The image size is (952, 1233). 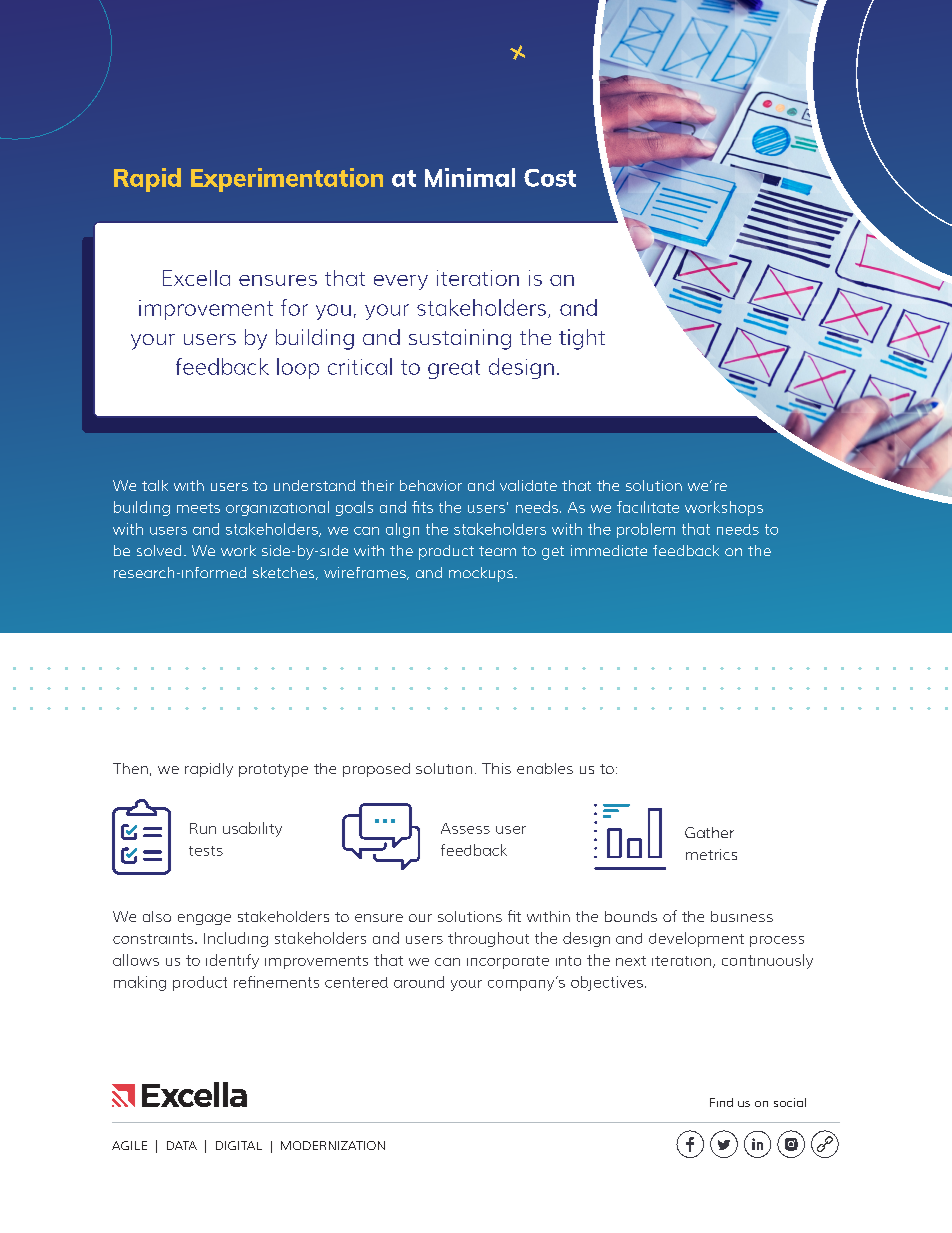 What do you see at coordinates (470, 177) in the page?
I see `Minimal` at bounding box center [470, 177].
